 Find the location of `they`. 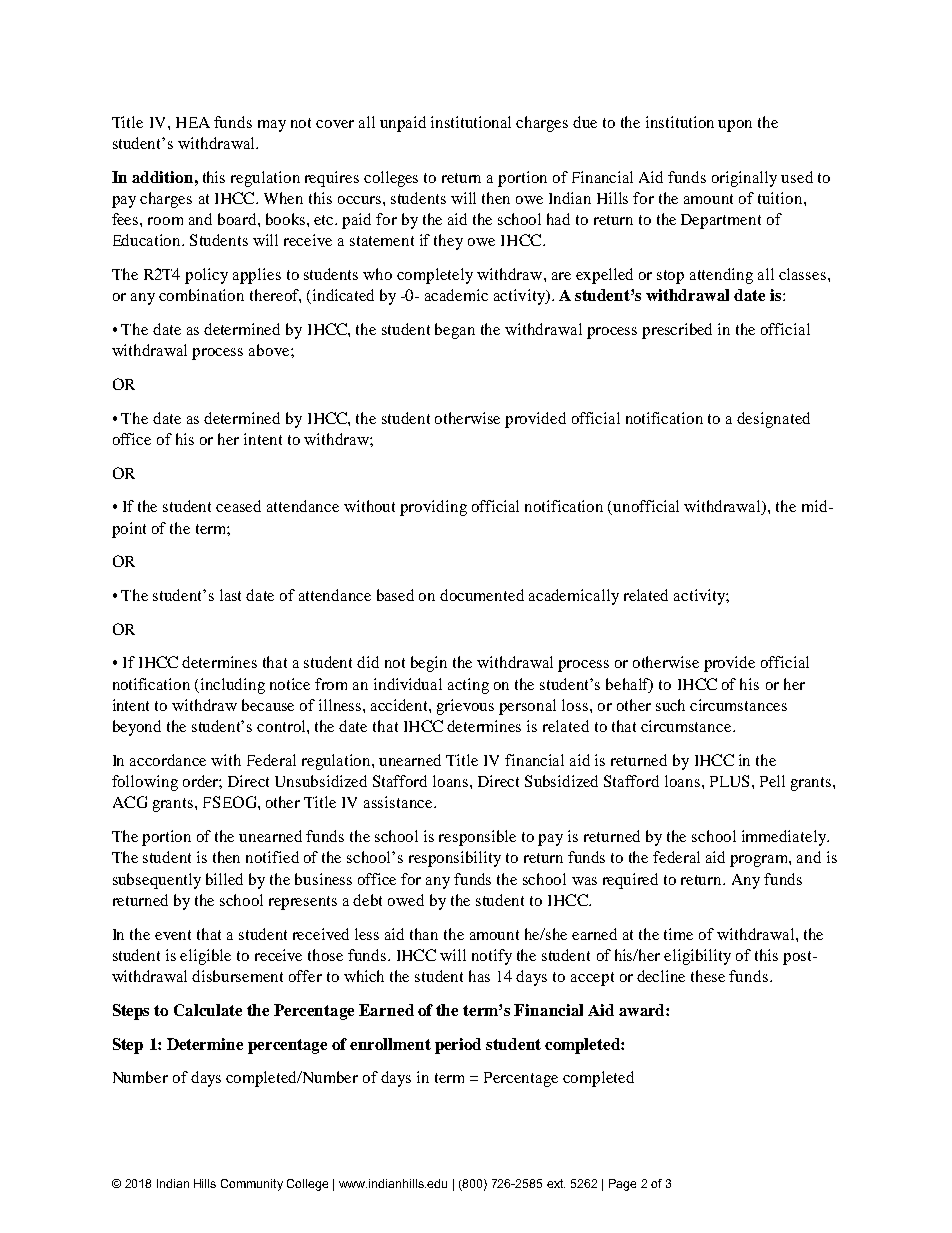

they is located at coordinates (448, 242).
